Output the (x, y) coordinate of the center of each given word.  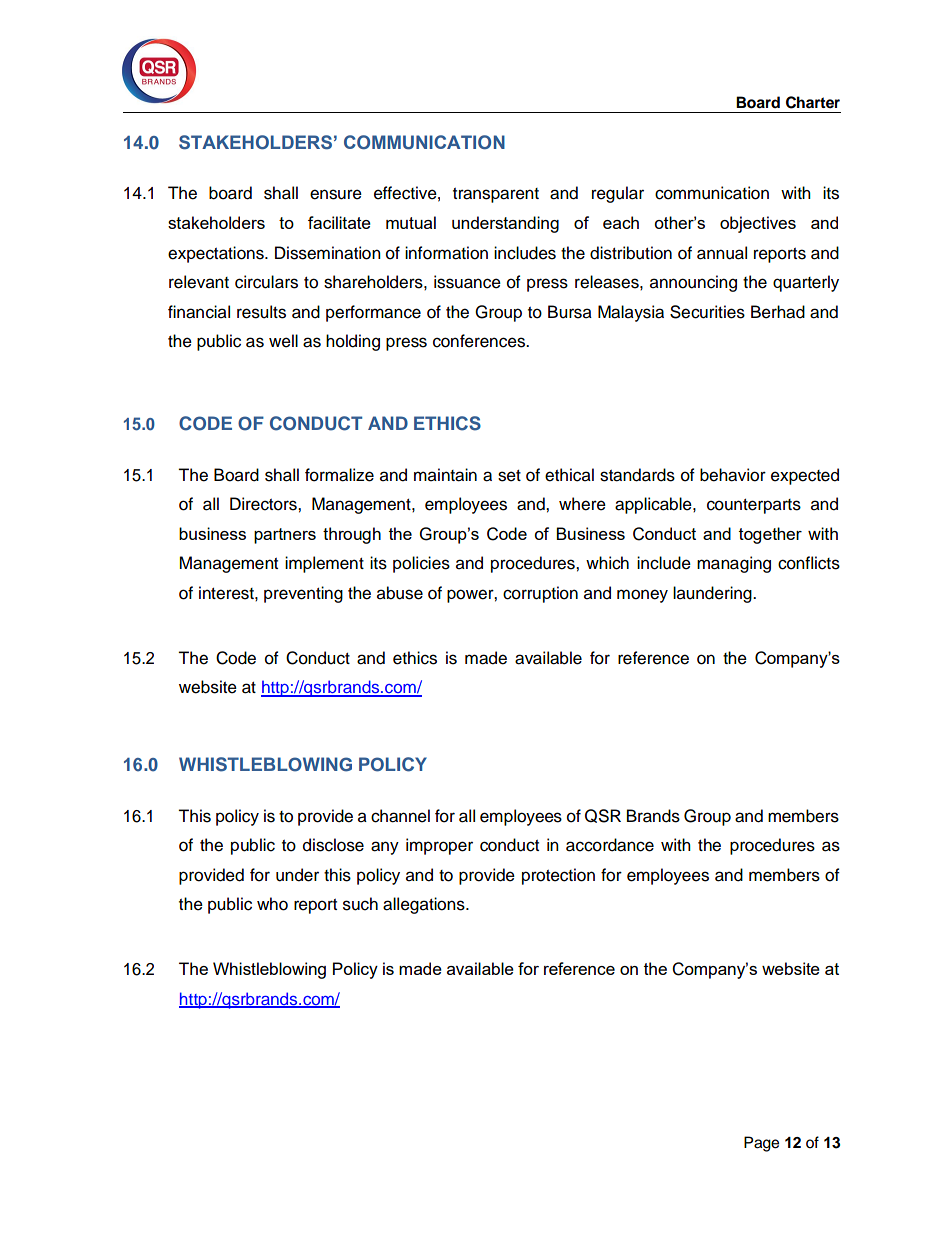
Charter (813, 102)
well (283, 341)
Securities (707, 312)
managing (734, 564)
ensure (336, 194)
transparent (496, 195)
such (360, 904)
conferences (480, 341)
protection (558, 876)
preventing (303, 594)
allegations (425, 905)
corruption (540, 594)
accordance (610, 845)
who (272, 904)
